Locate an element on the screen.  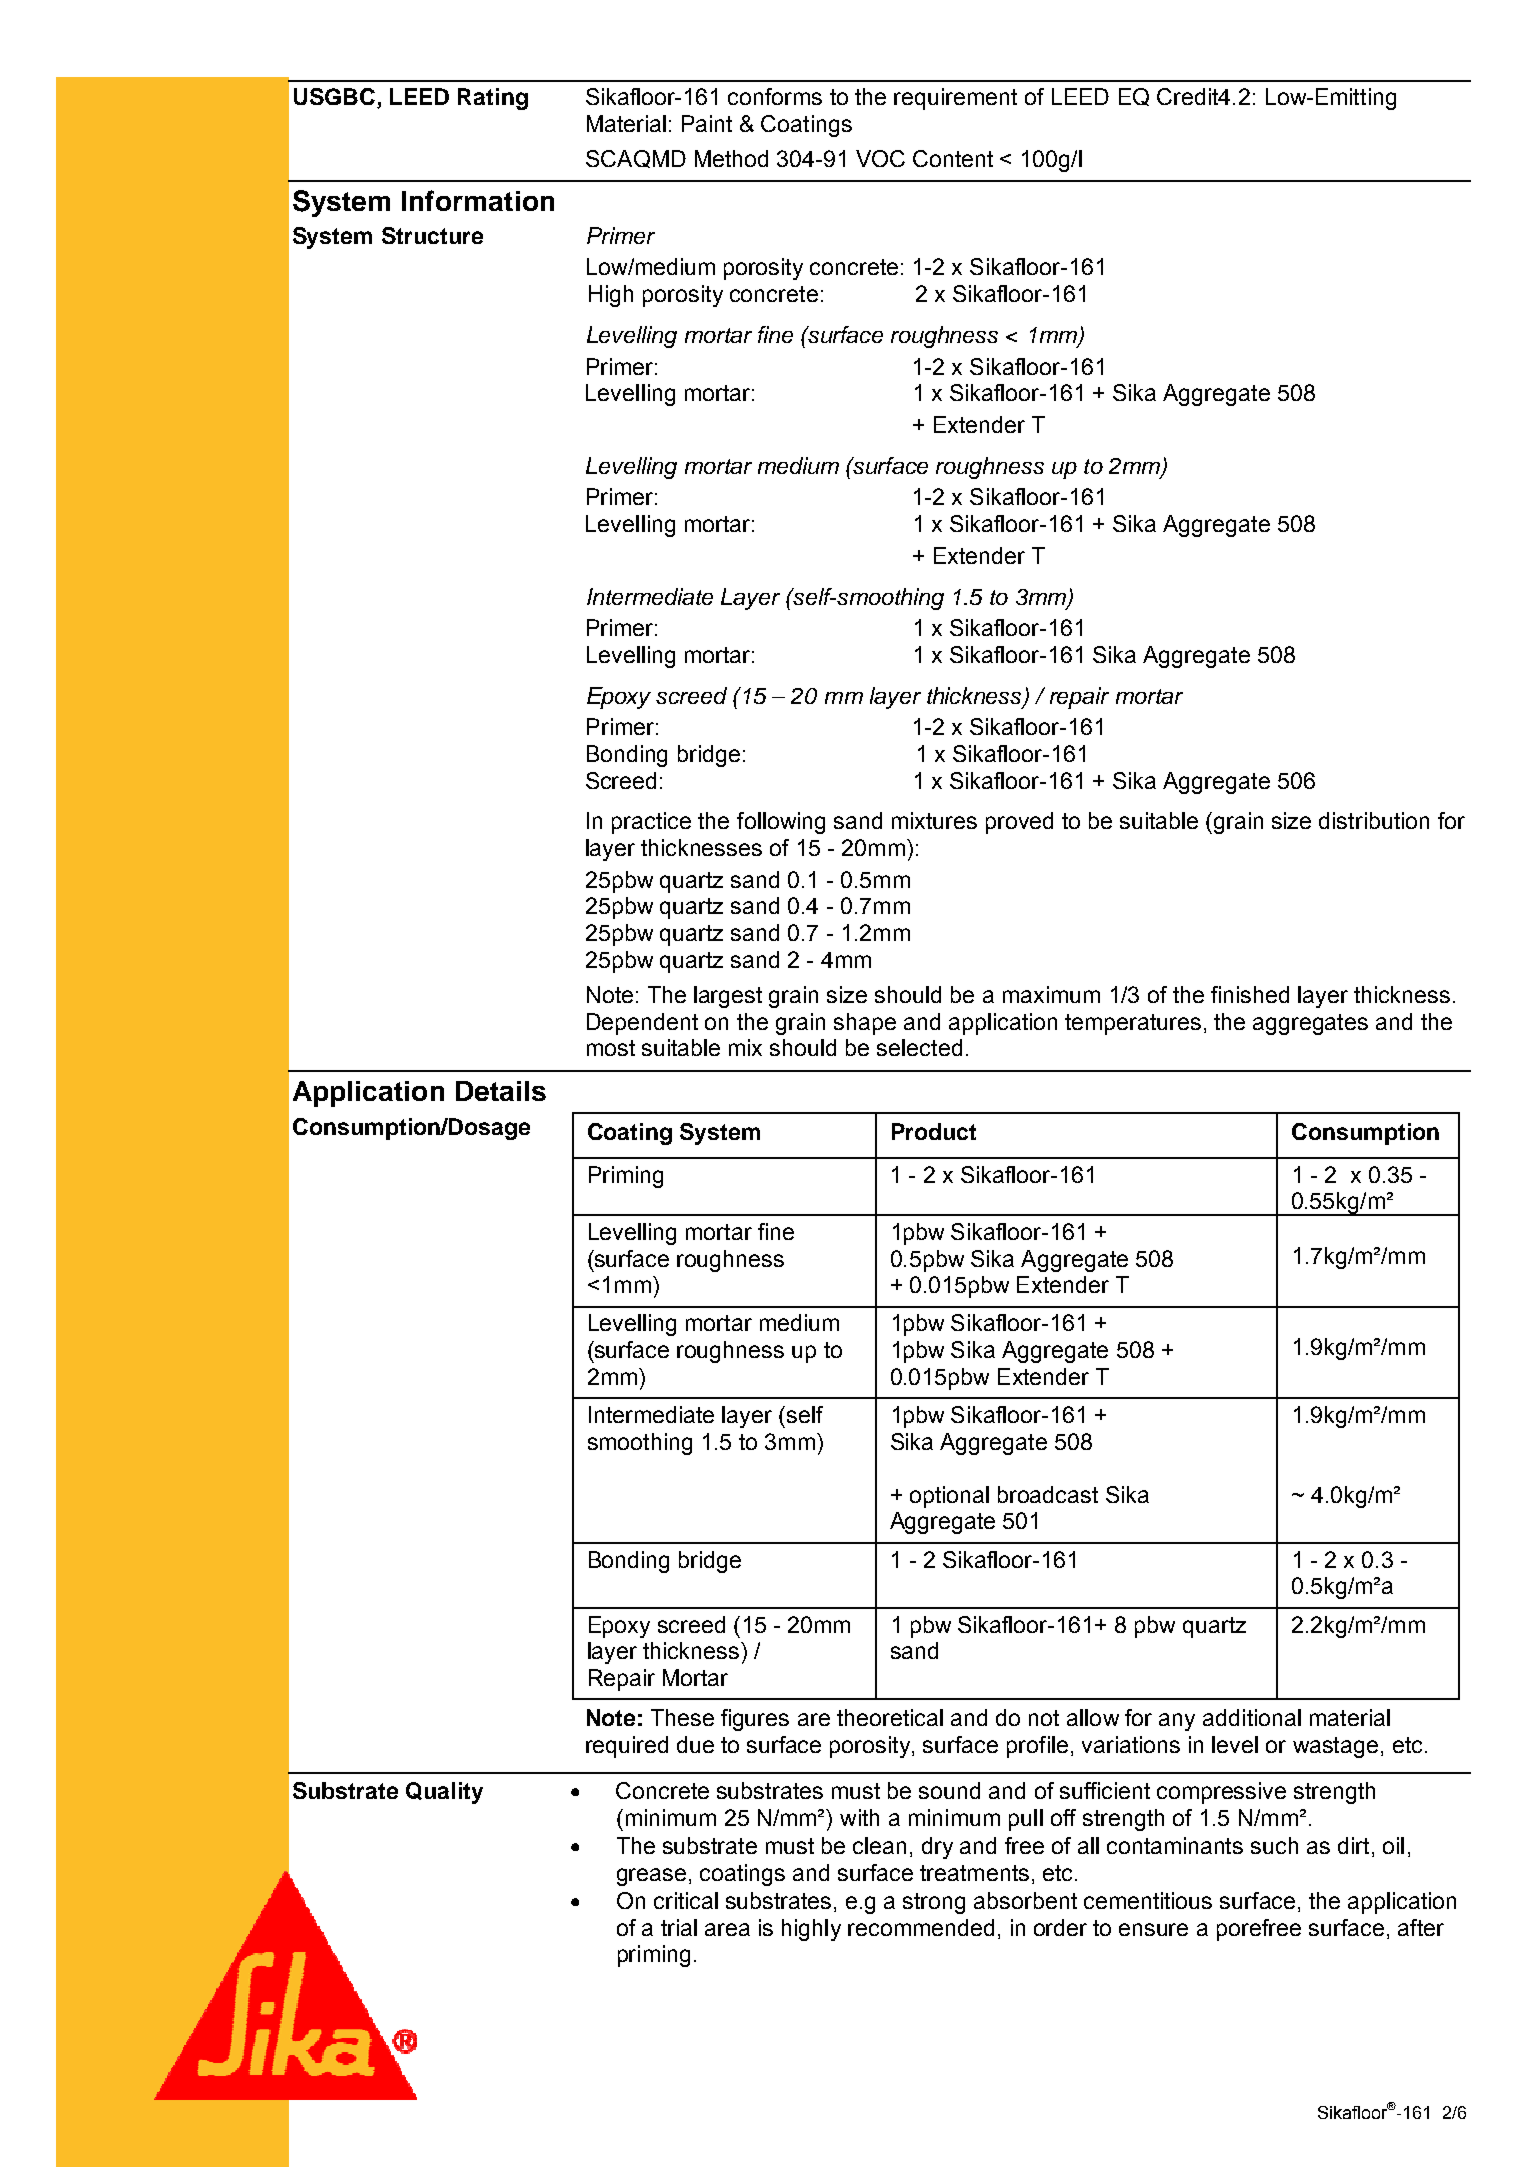
requirement is located at coordinates (955, 99).
